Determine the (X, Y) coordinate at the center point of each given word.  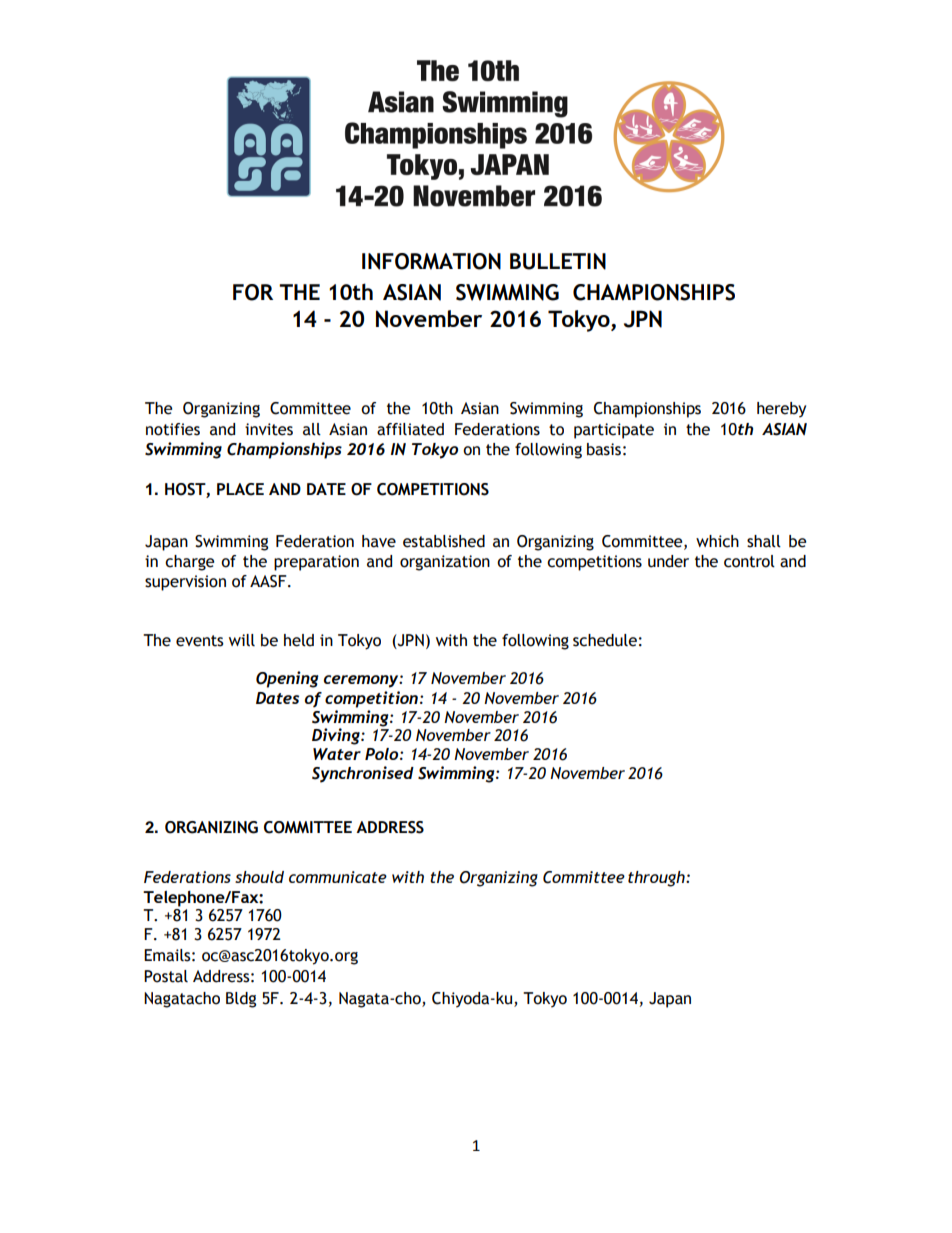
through (657, 879)
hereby (781, 410)
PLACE (240, 489)
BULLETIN (558, 261)
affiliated (410, 429)
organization (445, 563)
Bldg (241, 1000)
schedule (605, 640)
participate (614, 431)
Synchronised (363, 774)
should (259, 877)
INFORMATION (431, 261)
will (242, 640)
